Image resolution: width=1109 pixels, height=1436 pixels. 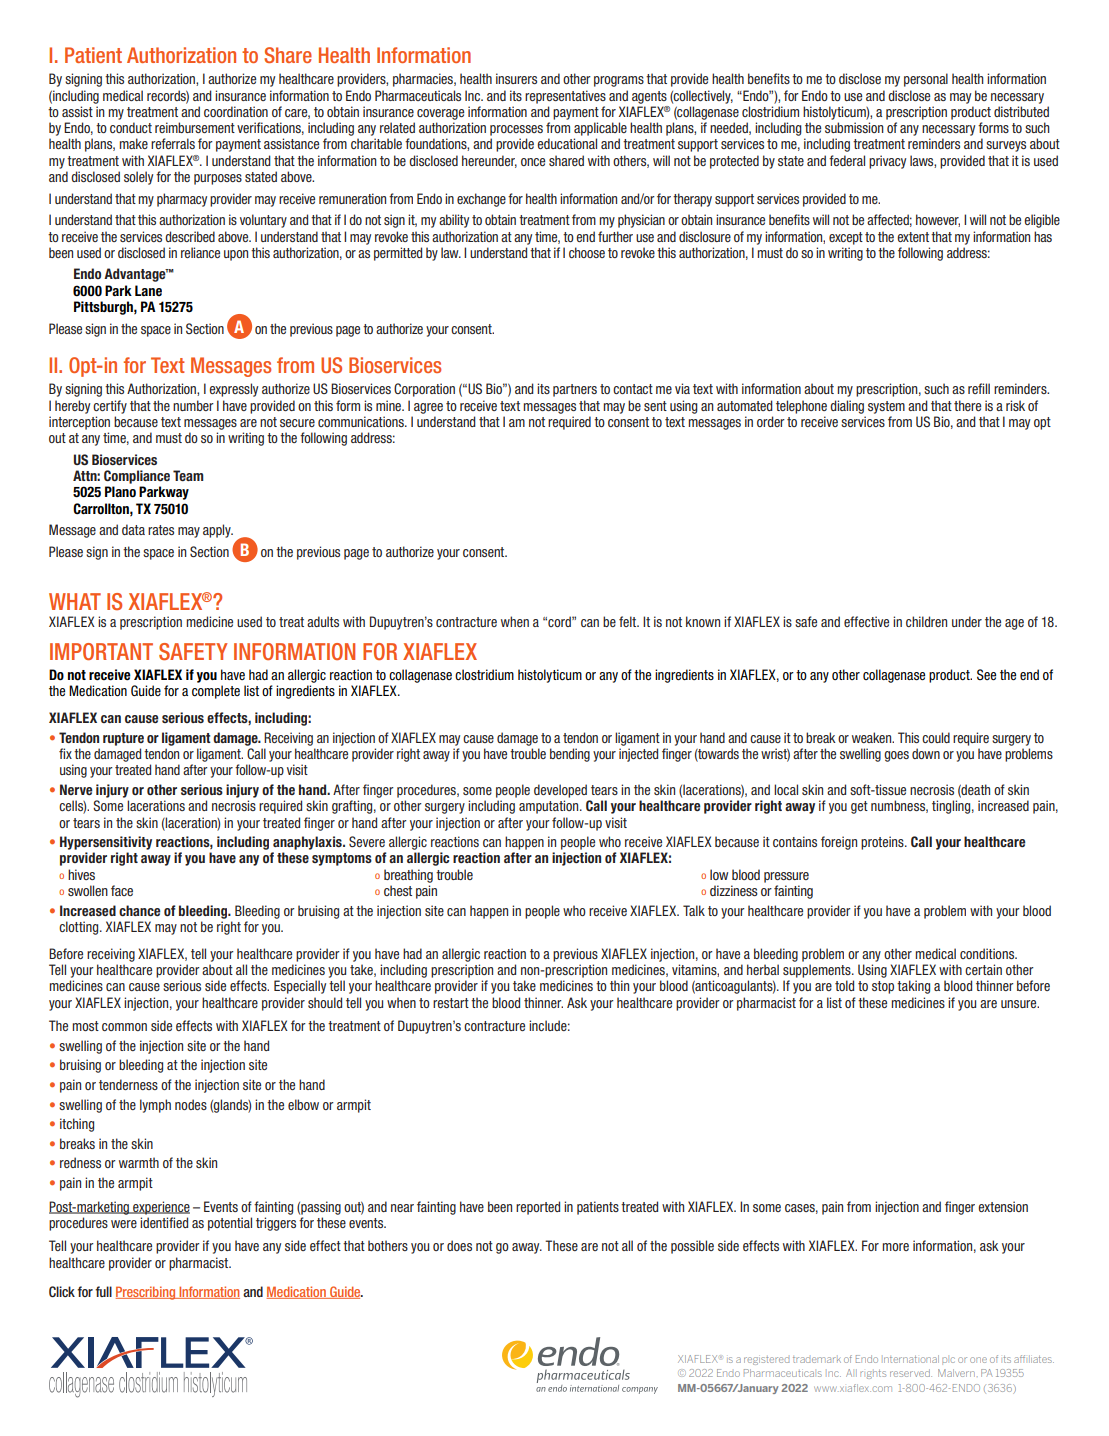 I want to click on Prescribing, so click(x=147, y=1293).
